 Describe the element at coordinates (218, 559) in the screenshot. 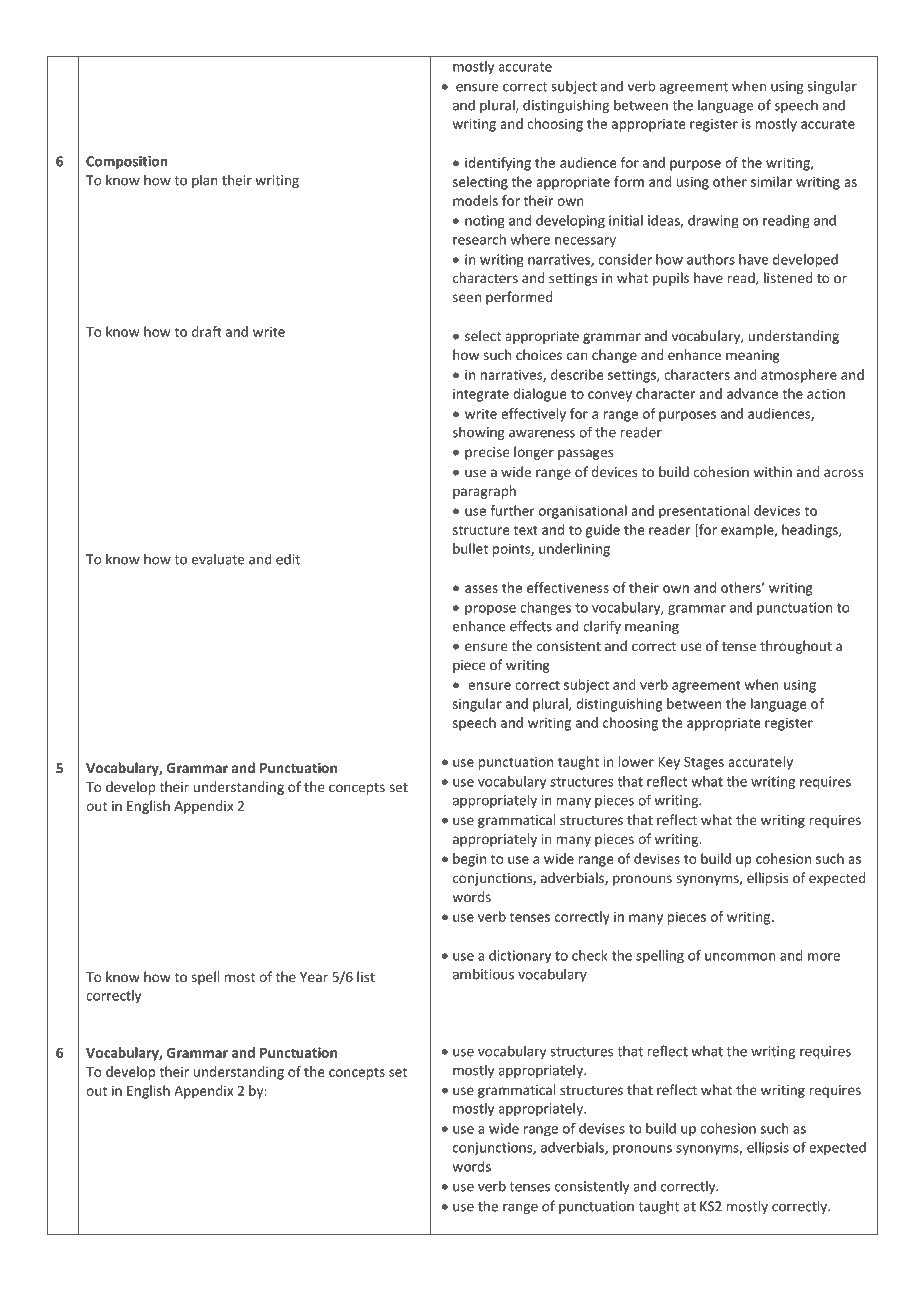

I see `evaluate` at that location.
